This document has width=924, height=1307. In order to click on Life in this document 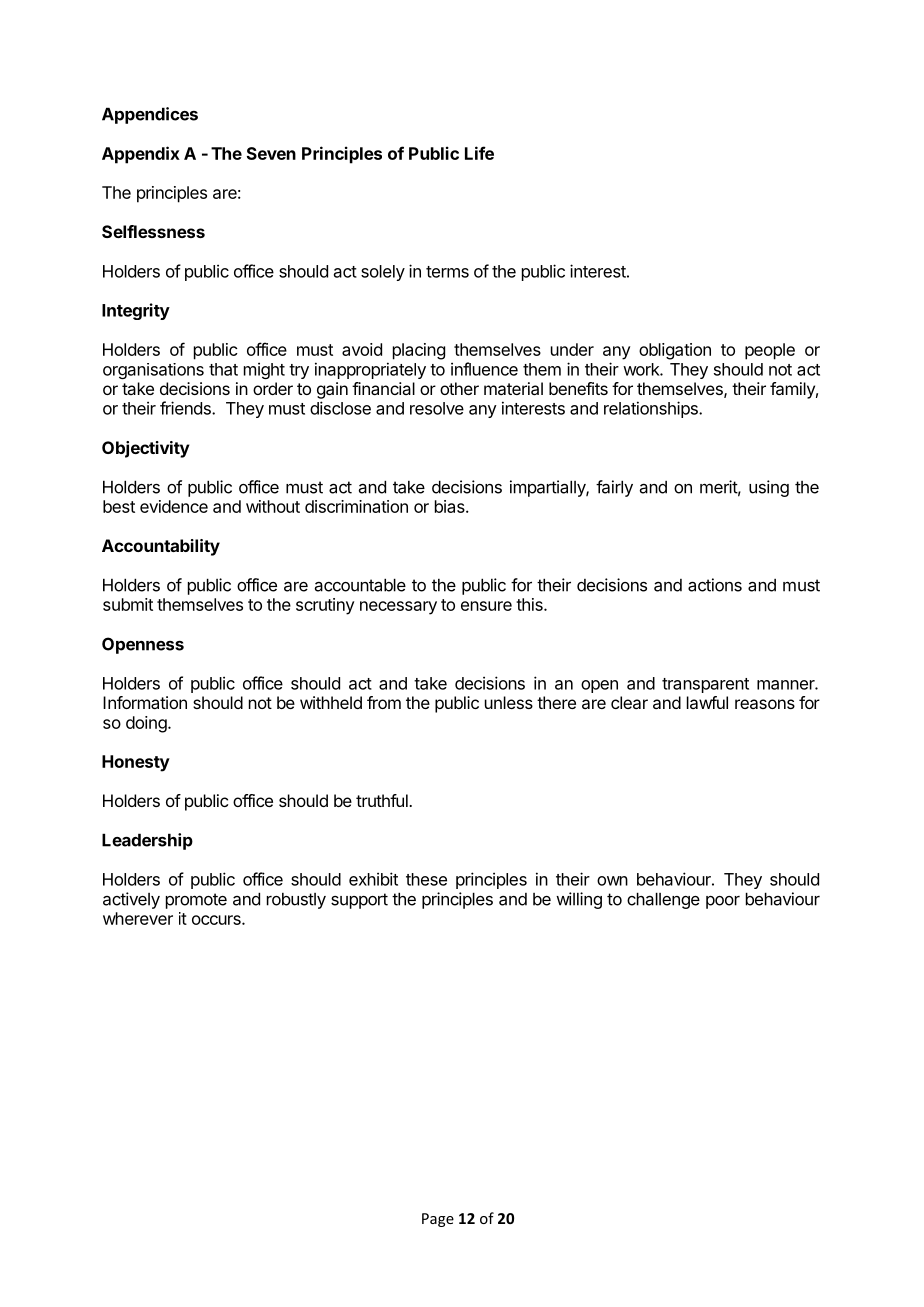, I will do `click(479, 153)`.
